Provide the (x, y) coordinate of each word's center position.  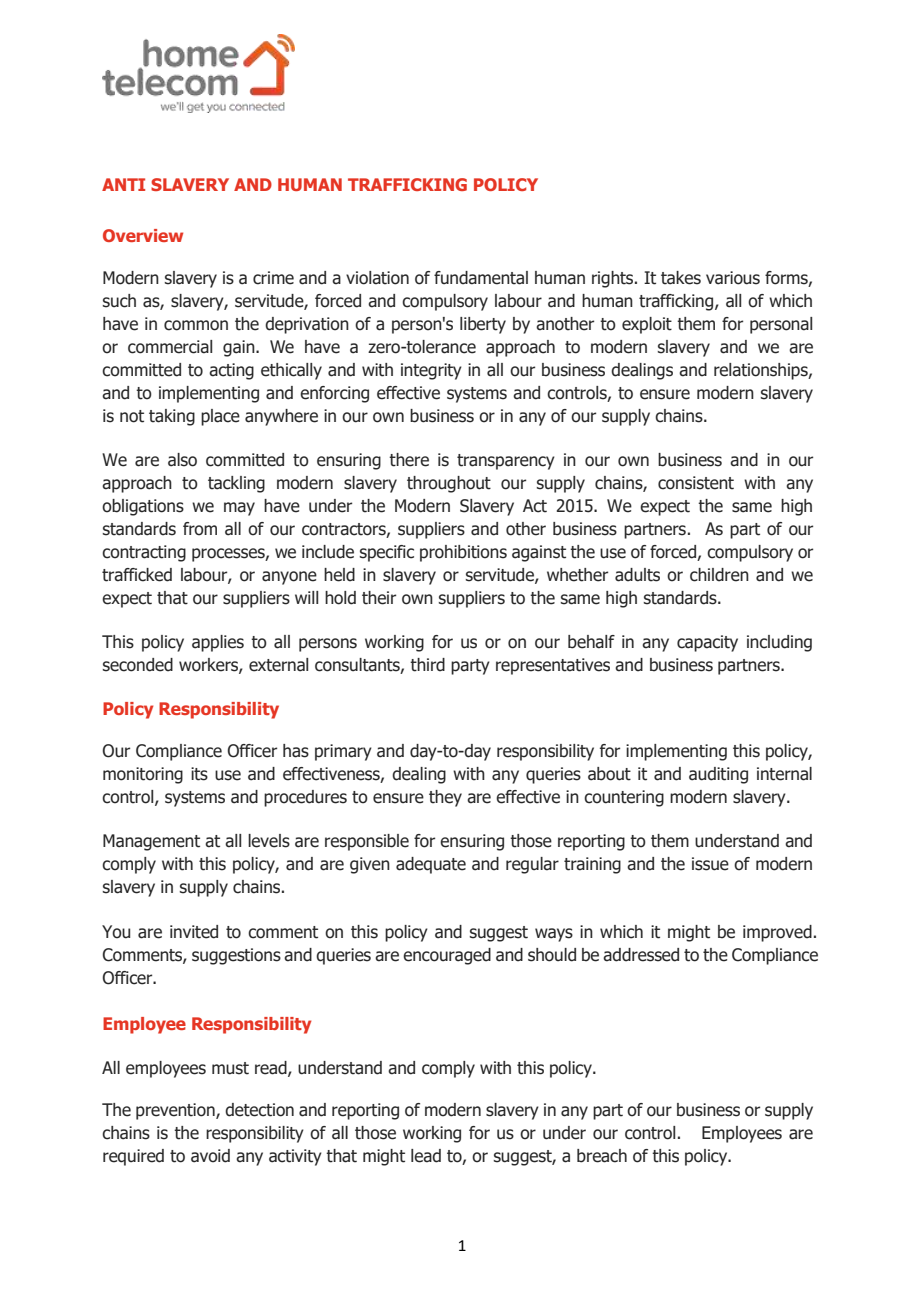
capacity (707, 643)
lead (426, 1156)
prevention (176, 1111)
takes (681, 278)
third (427, 665)
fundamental (481, 278)
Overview (143, 235)
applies (218, 643)
